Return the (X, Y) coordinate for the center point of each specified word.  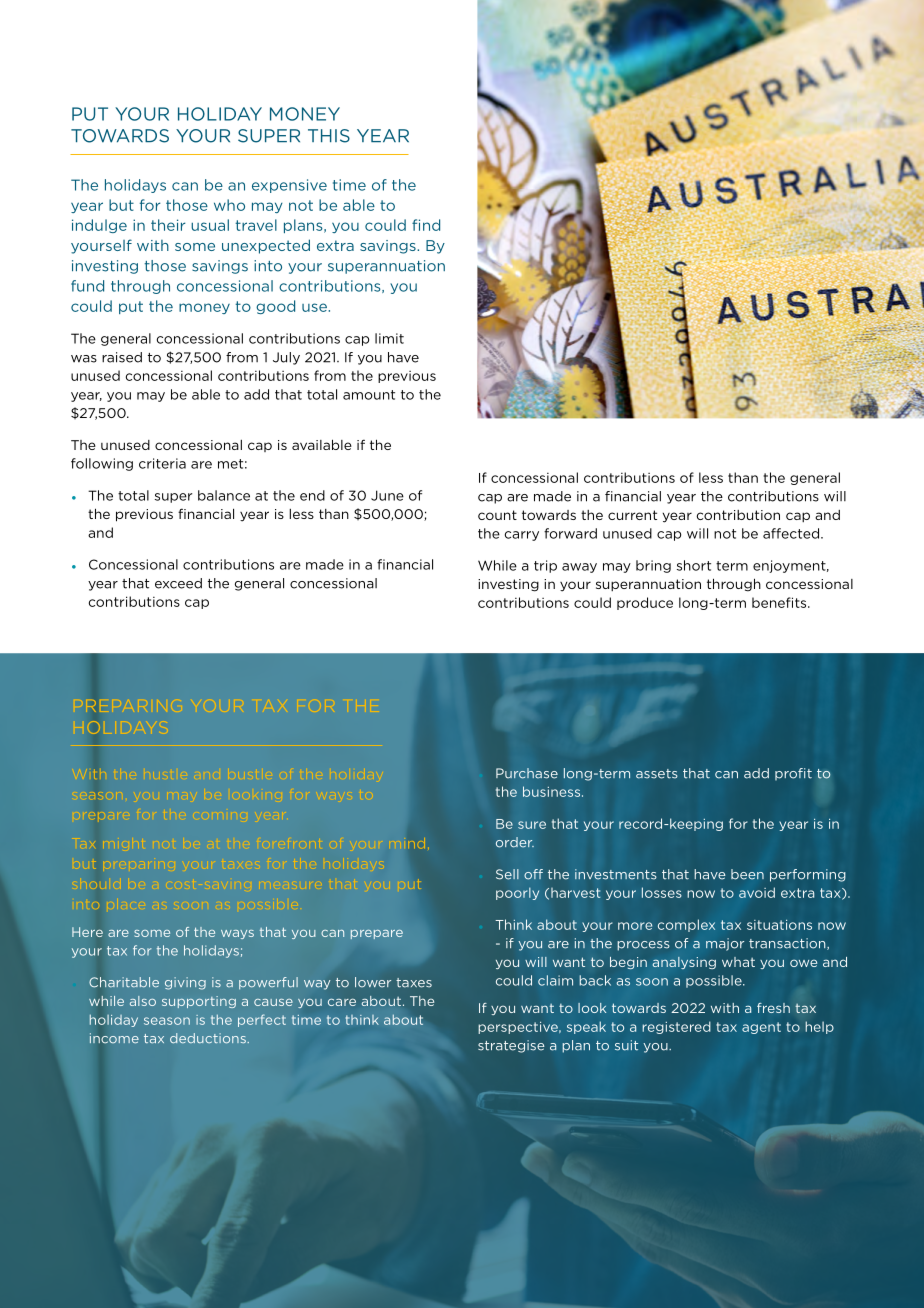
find (426, 225)
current (632, 515)
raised (122, 357)
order (515, 842)
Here (87, 932)
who (229, 205)
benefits (780, 602)
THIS (329, 136)
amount (369, 395)
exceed (178, 583)
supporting (199, 1002)
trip (545, 566)
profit (793, 774)
